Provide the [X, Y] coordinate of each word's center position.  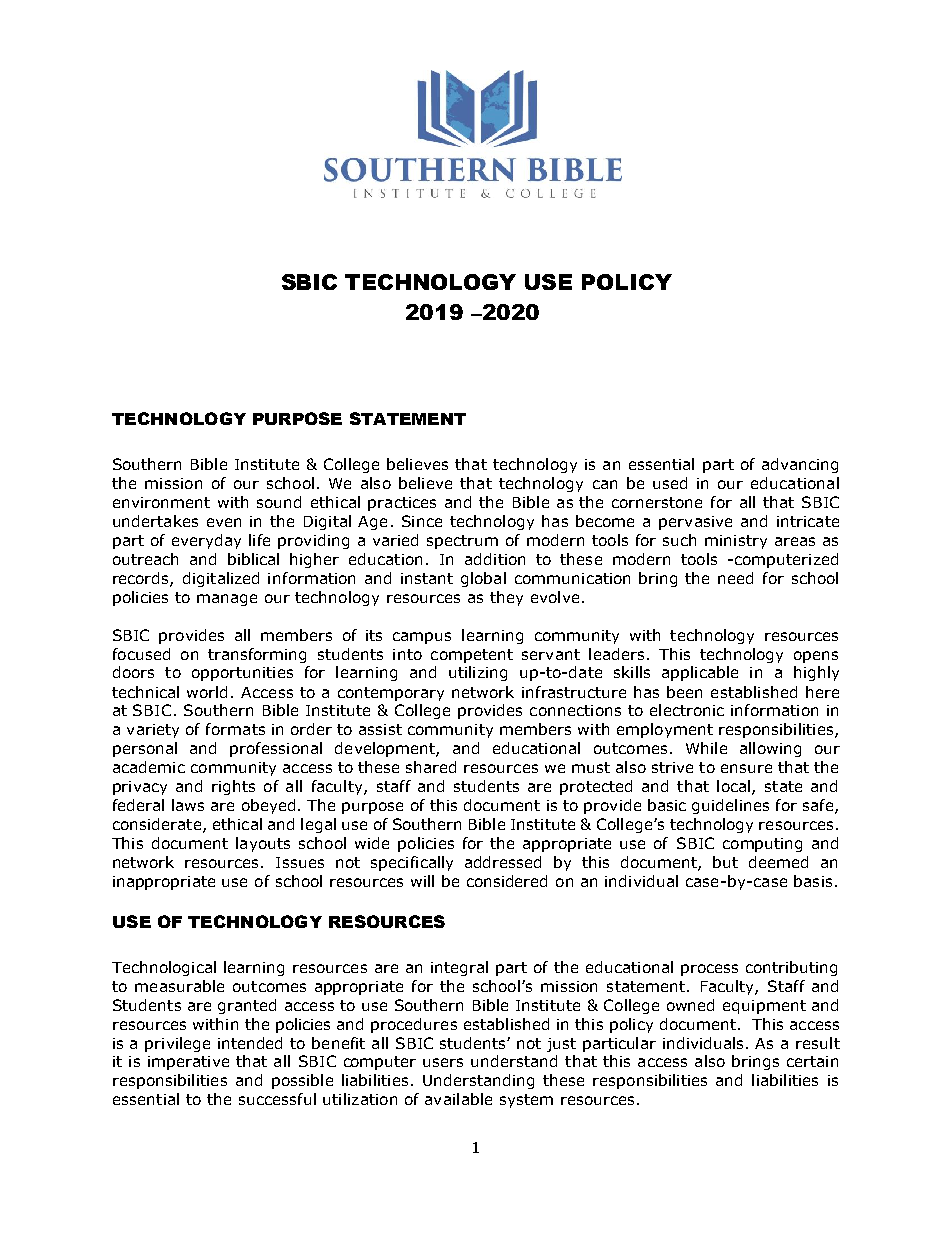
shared [431, 767]
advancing [800, 465]
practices [402, 504]
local [735, 787]
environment [161, 502]
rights [233, 787]
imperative [188, 1063]
